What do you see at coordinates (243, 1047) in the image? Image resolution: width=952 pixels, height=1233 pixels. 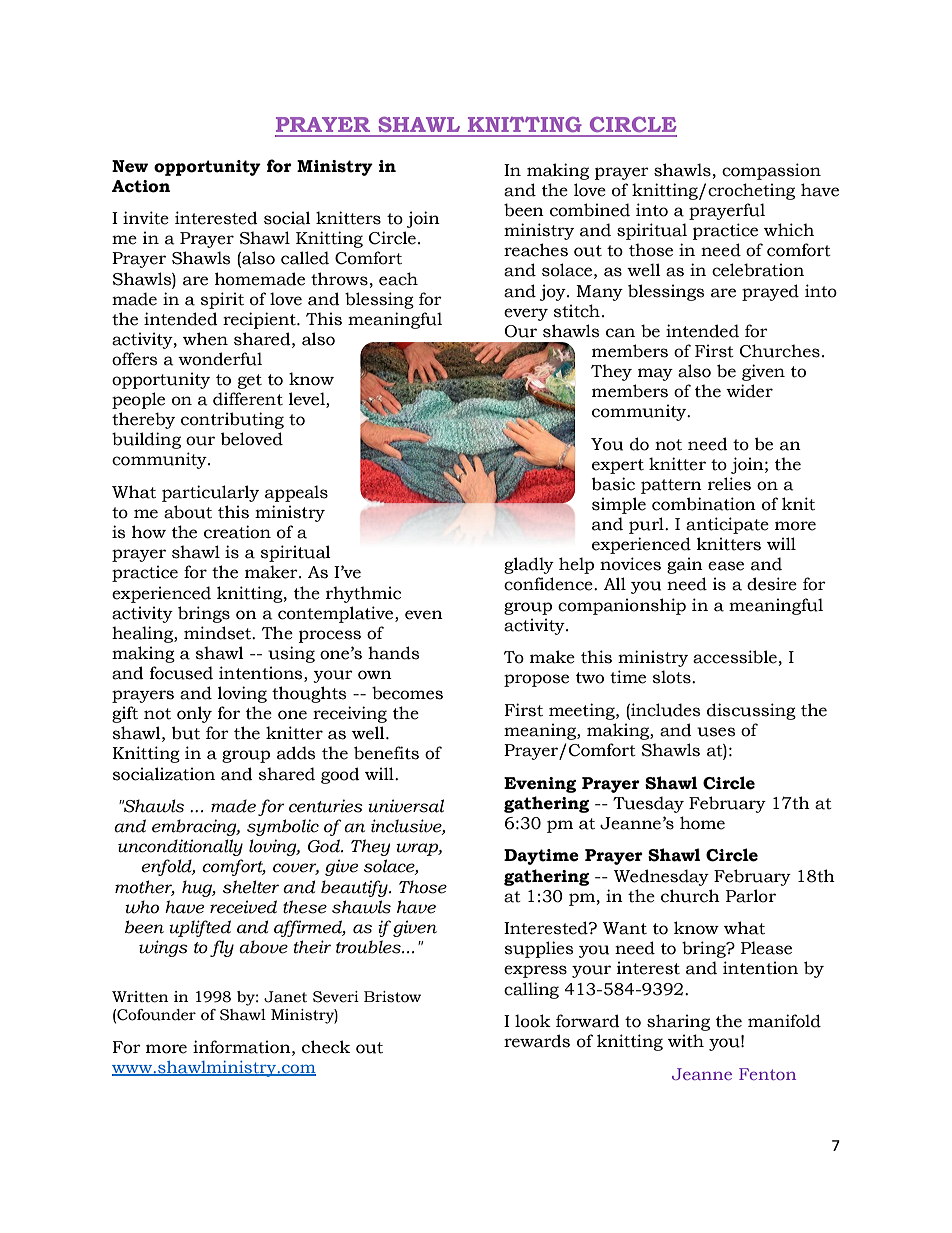 I see `information` at bounding box center [243, 1047].
